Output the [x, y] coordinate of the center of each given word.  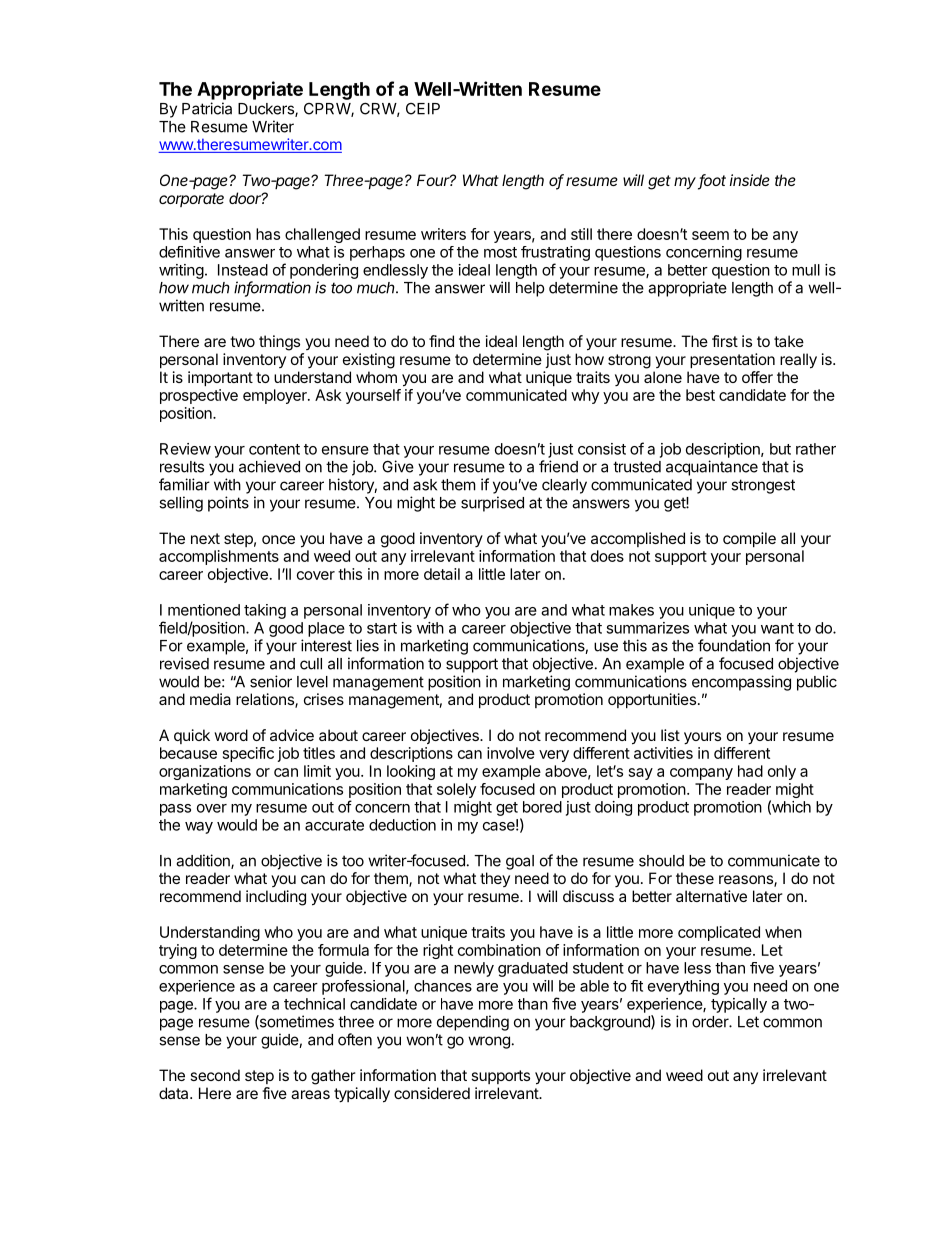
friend [558, 466]
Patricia [207, 108]
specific [248, 754]
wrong [489, 1042]
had [750, 771]
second [215, 1075]
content [274, 449]
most [500, 252]
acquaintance [712, 468]
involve [511, 753]
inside [750, 180]
